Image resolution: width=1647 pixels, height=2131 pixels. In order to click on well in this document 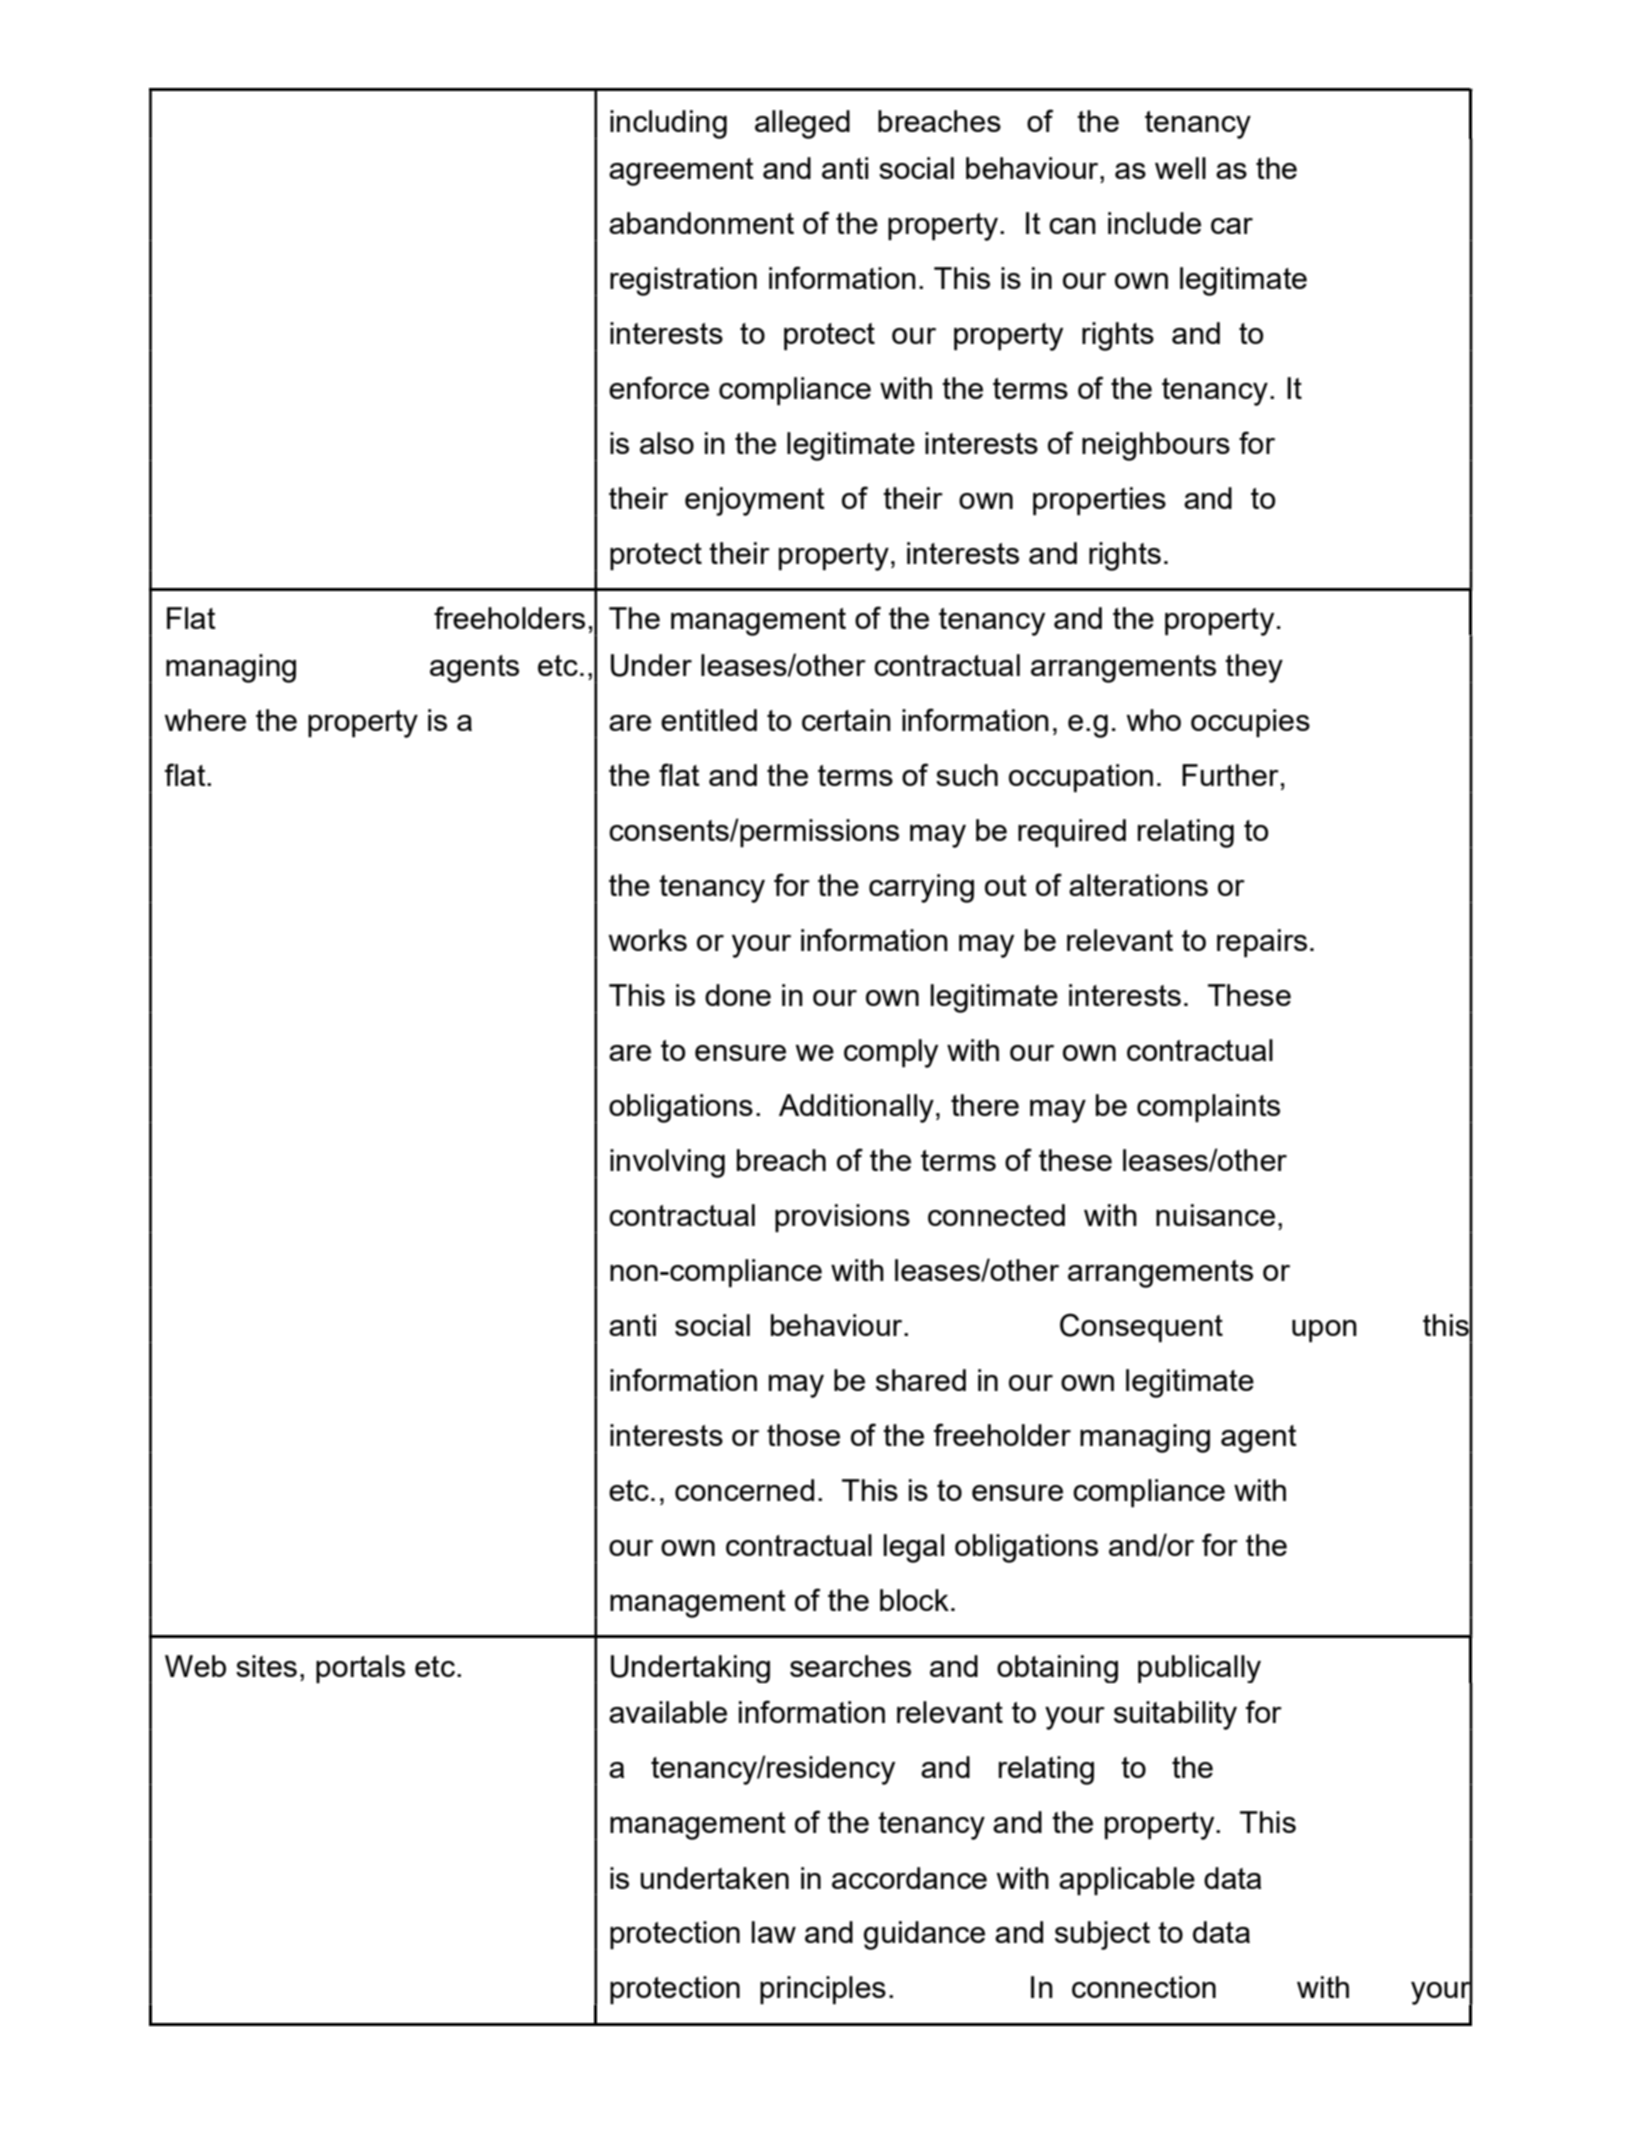, I will do `click(1180, 168)`.
